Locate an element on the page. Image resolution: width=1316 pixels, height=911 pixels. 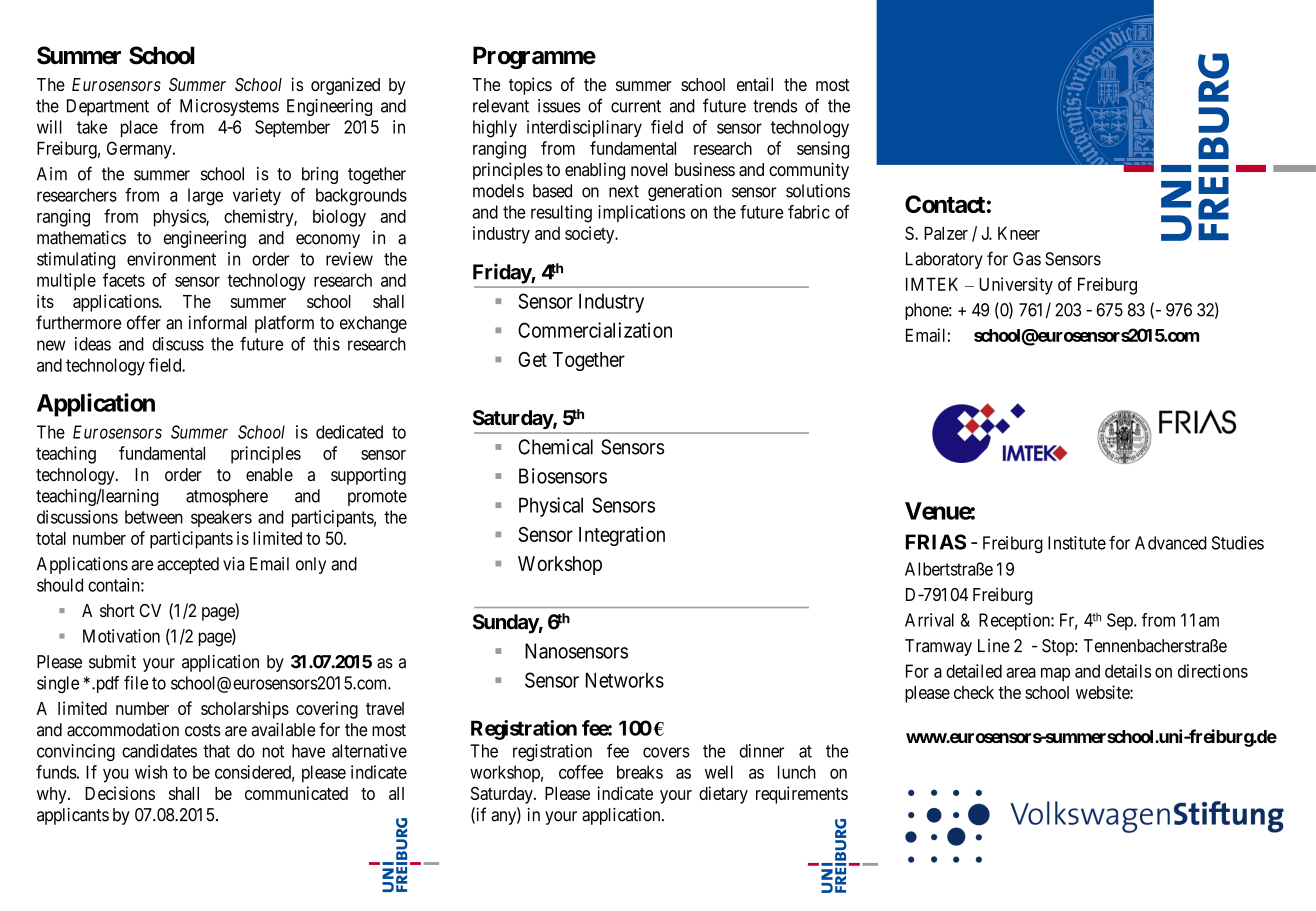
breaks is located at coordinates (640, 772).
